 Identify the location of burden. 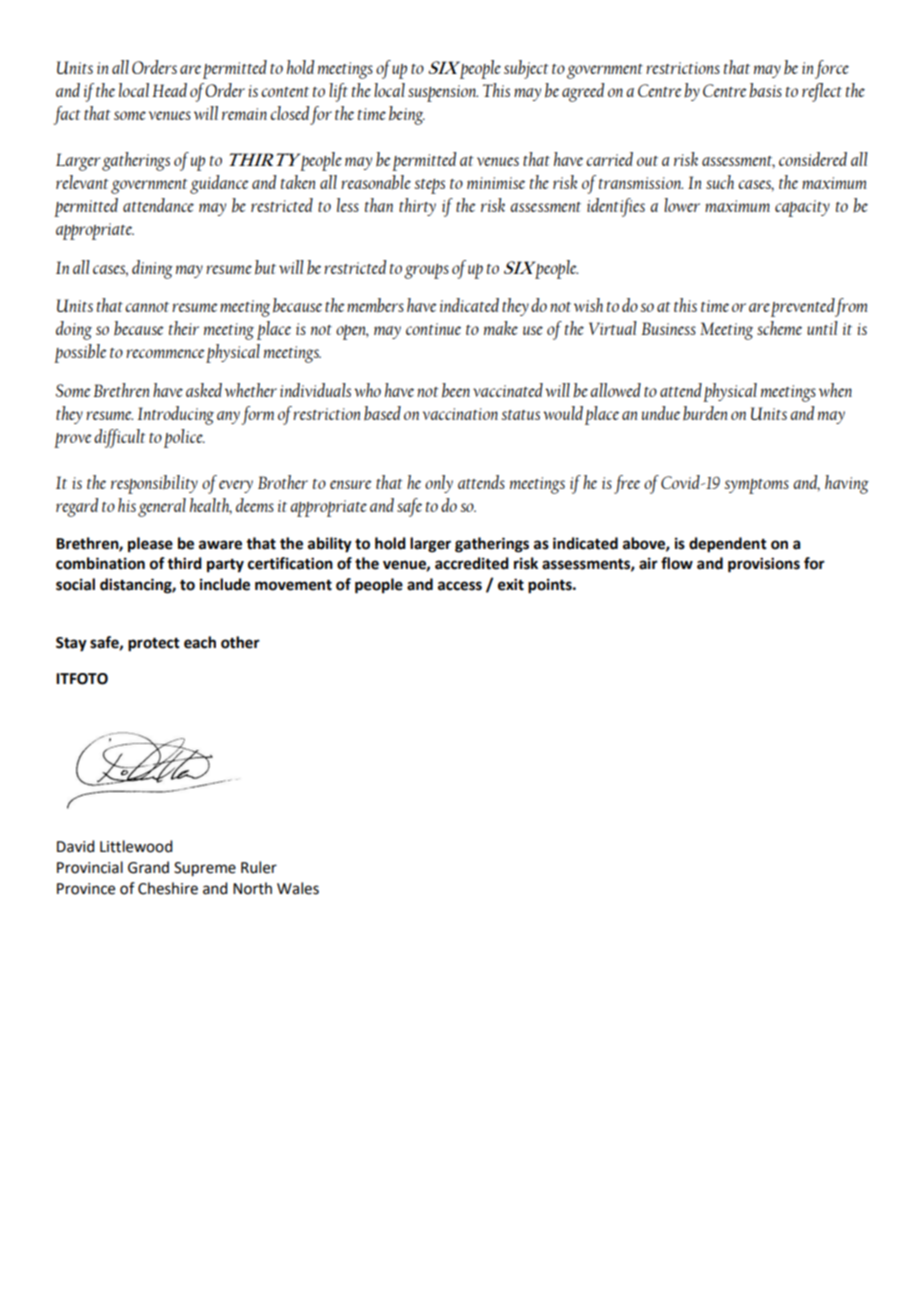
(705, 413).
